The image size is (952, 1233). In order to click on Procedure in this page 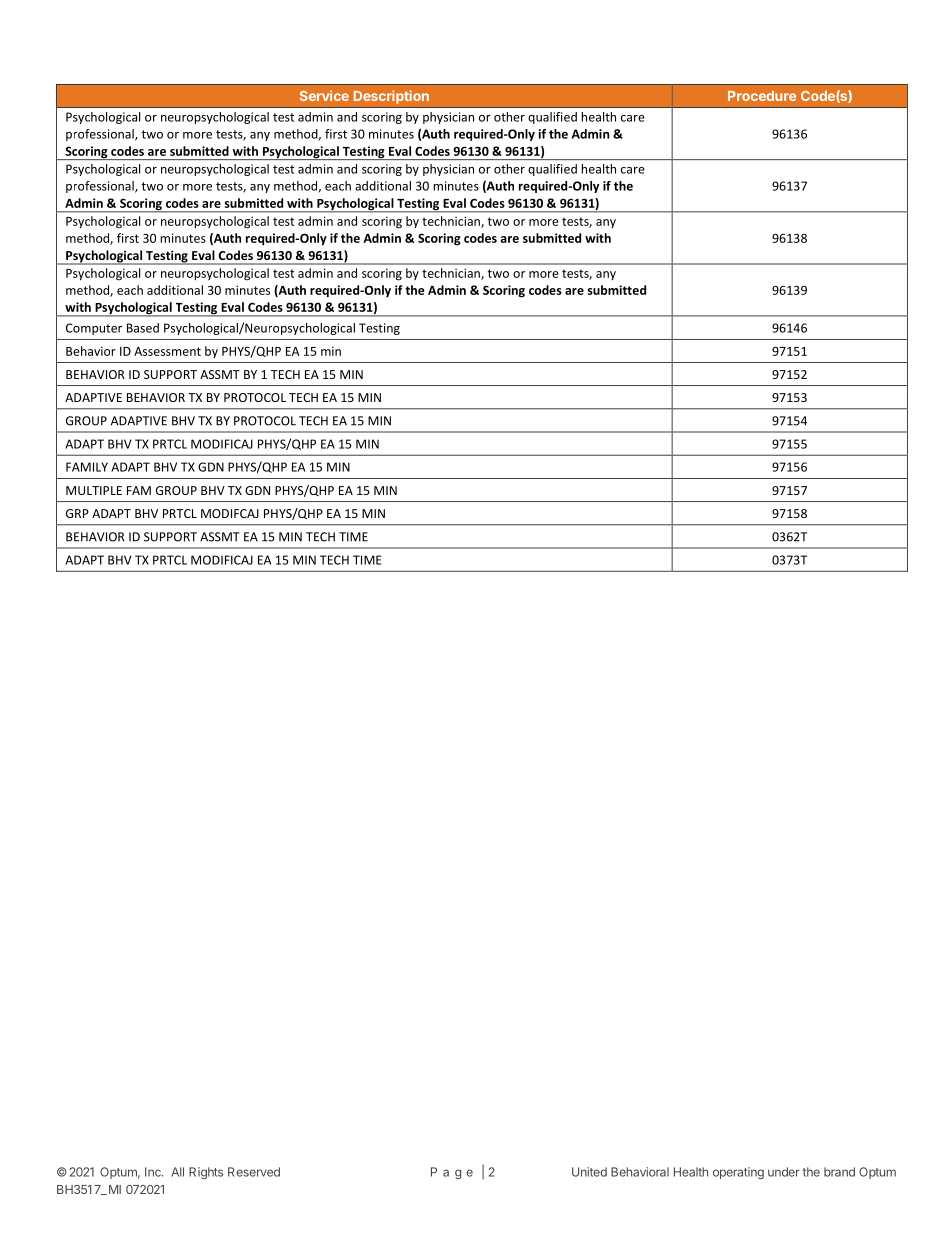, I will do `click(762, 96)`.
